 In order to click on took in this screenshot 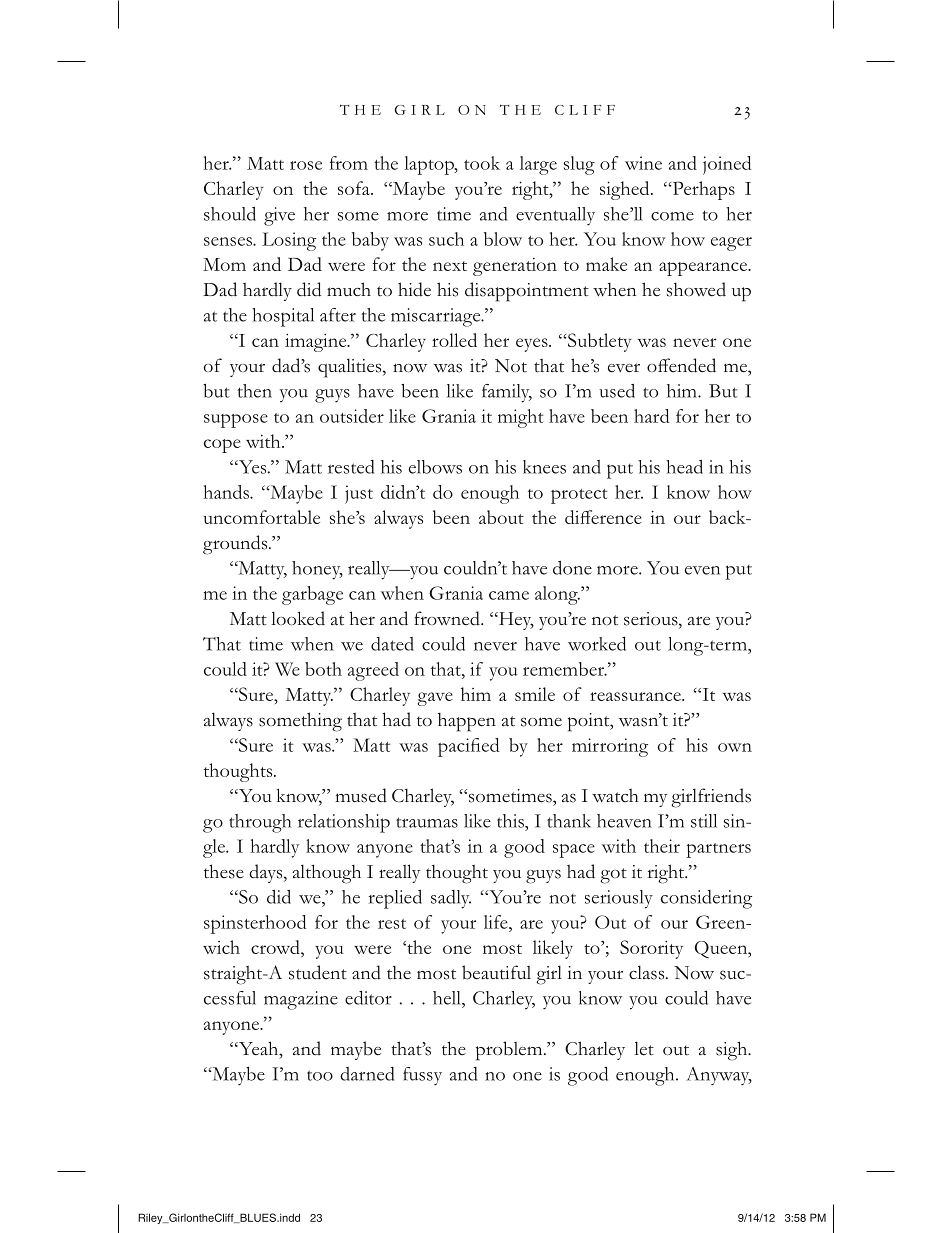, I will do `click(482, 163)`.
